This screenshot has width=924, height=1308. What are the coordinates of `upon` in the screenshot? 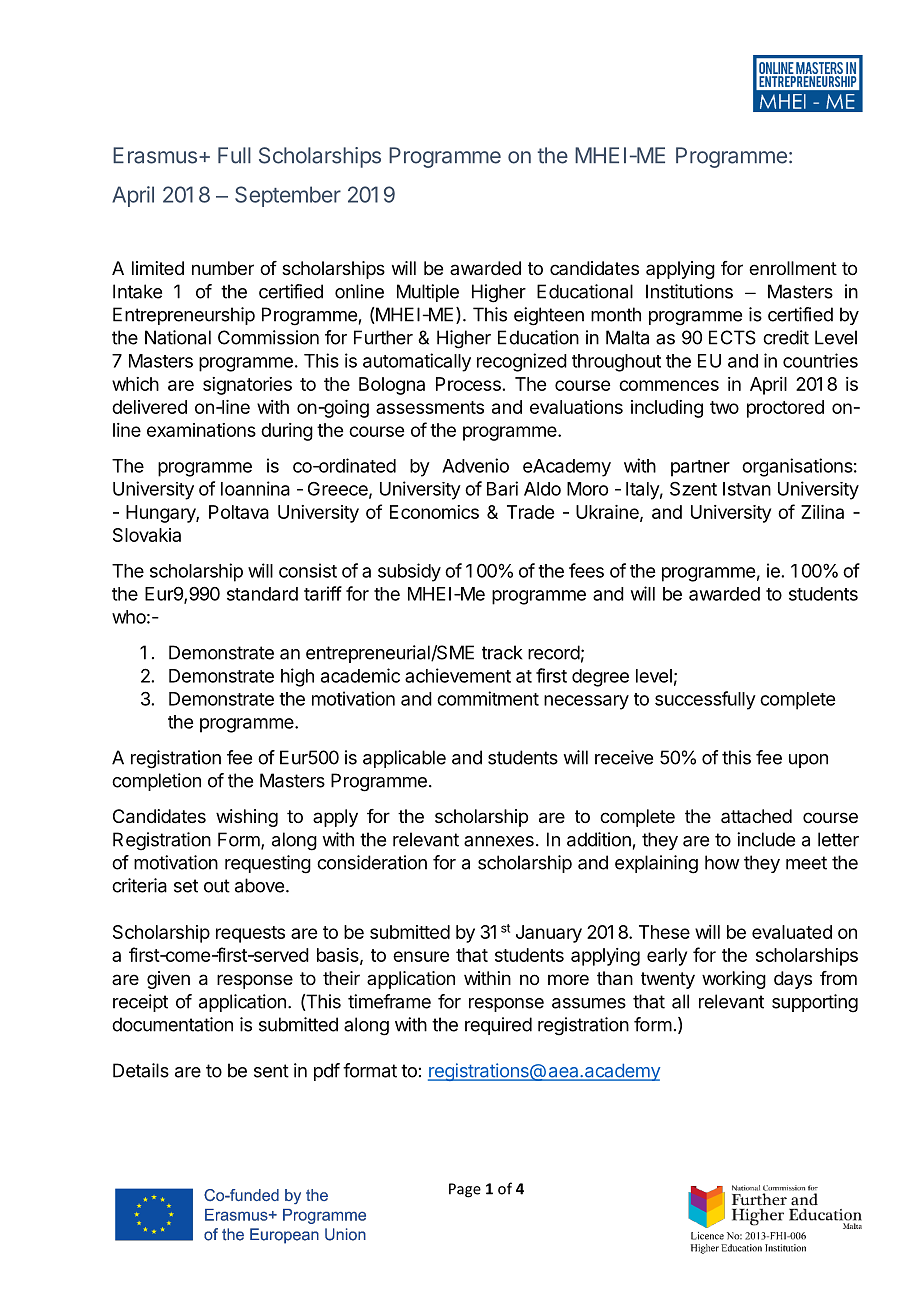 It's located at (808, 761).
